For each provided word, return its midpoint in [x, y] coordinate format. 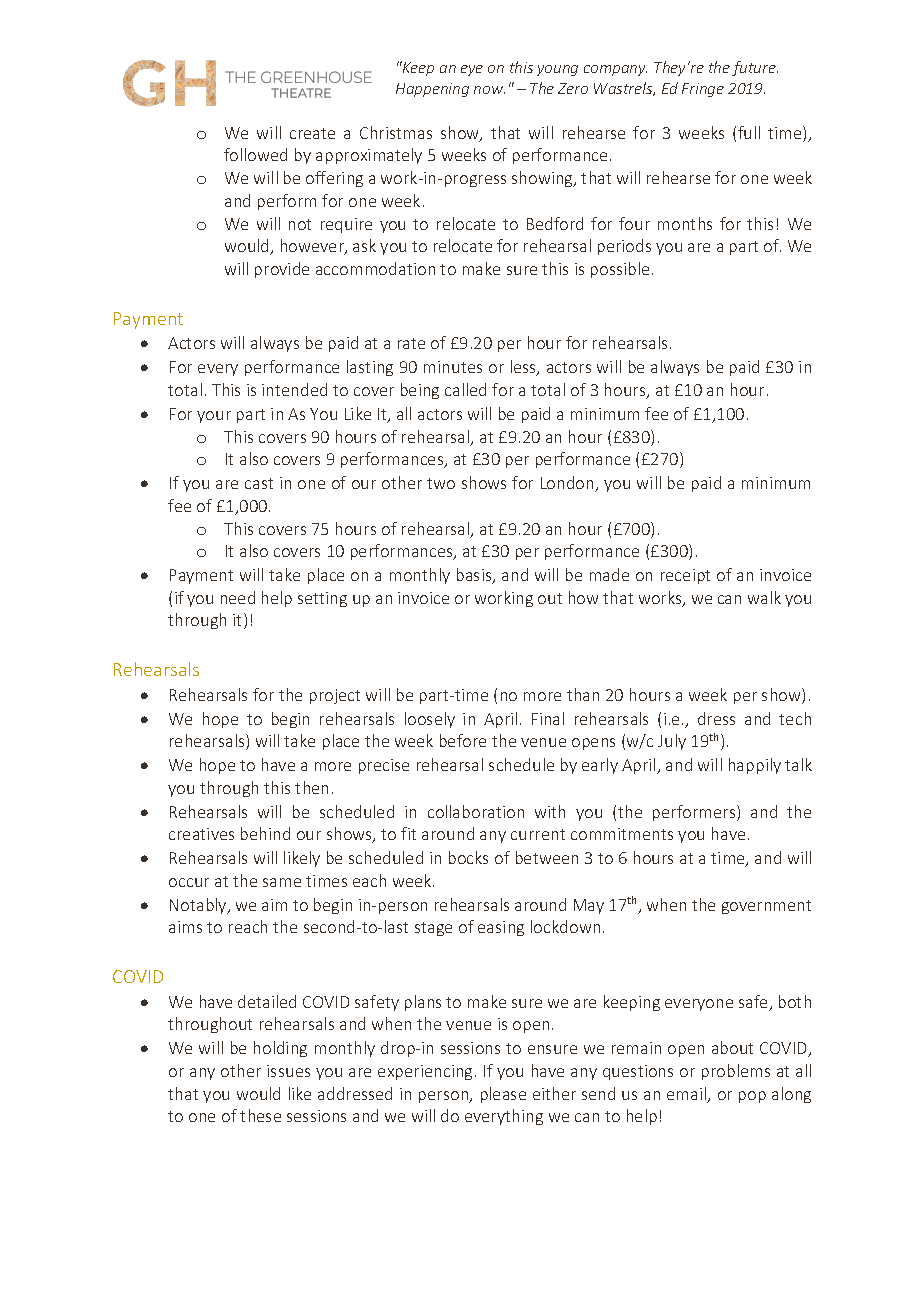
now [489, 90]
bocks [468, 857]
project [335, 696]
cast [259, 483]
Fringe [703, 90]
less [524, 368]
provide [282, 270]
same [282, 882]
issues [288, 1071]
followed [255, 154]
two [441, 483]
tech [795, 718]
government [766, 907]
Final [548, 718]
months [685, 223]
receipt [685, 576]
